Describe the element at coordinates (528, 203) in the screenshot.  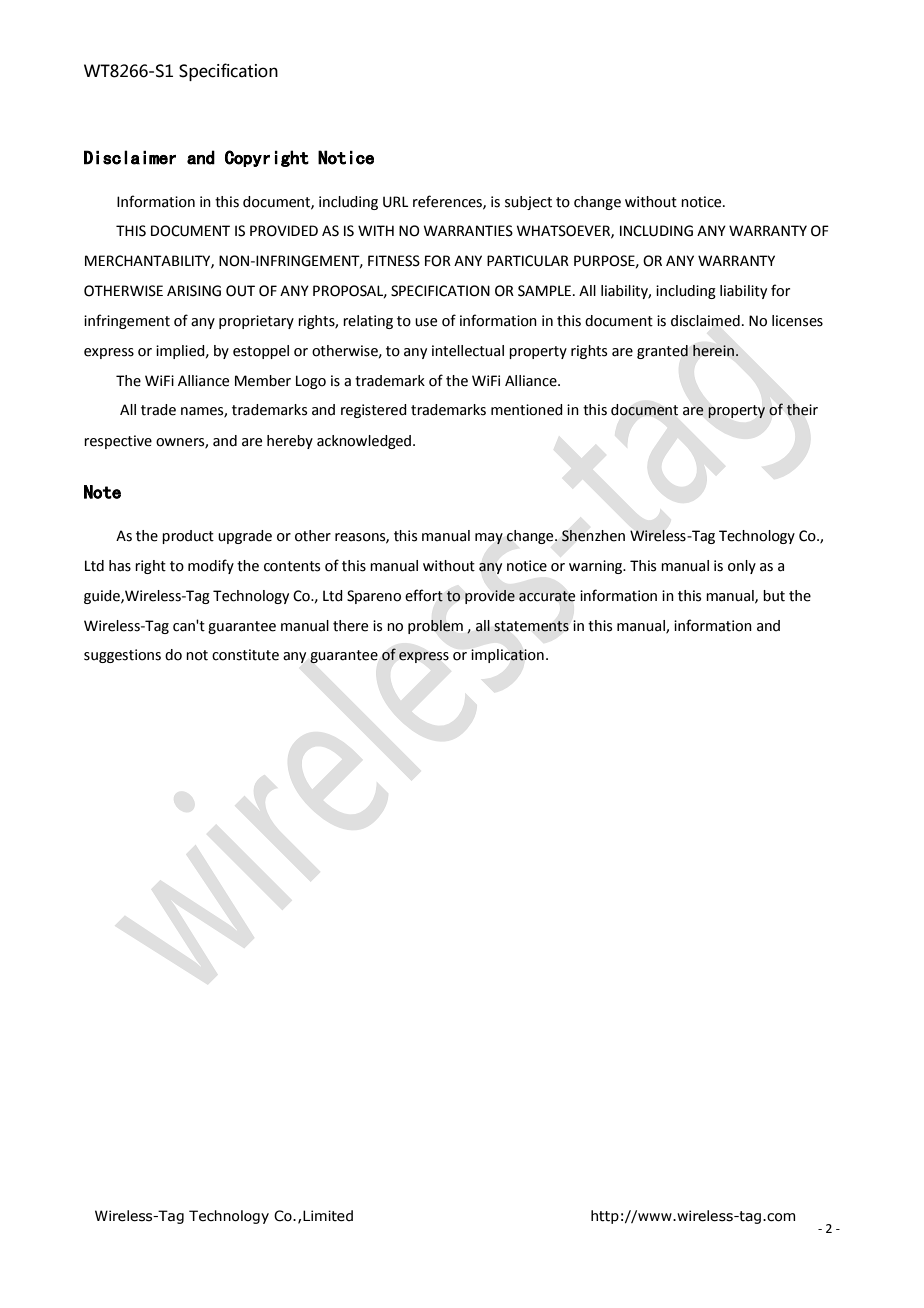
I see `subject` at that location.
